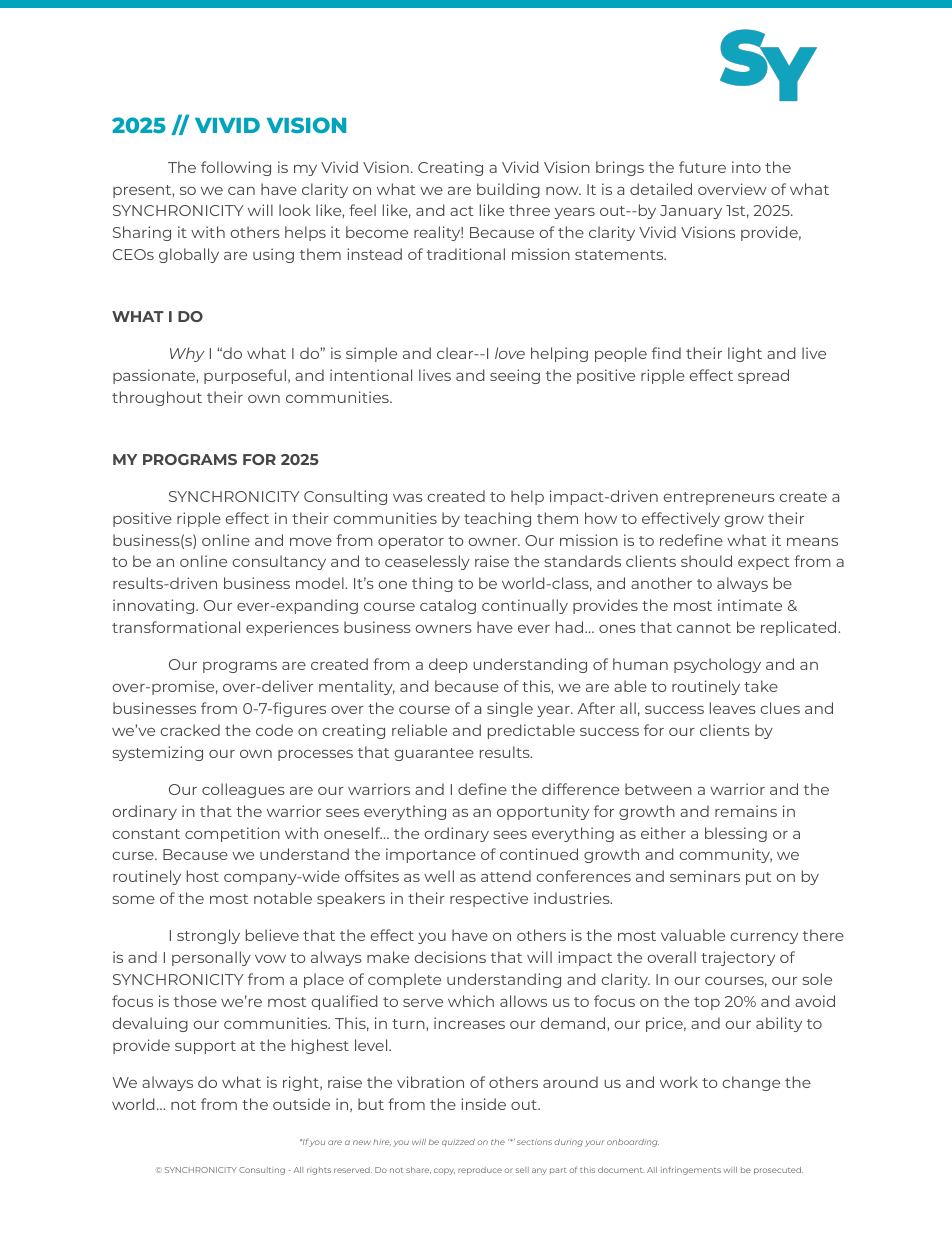  Describe the element at coordinates (448, 665) in the screenshot. I see `deep` at that location.
